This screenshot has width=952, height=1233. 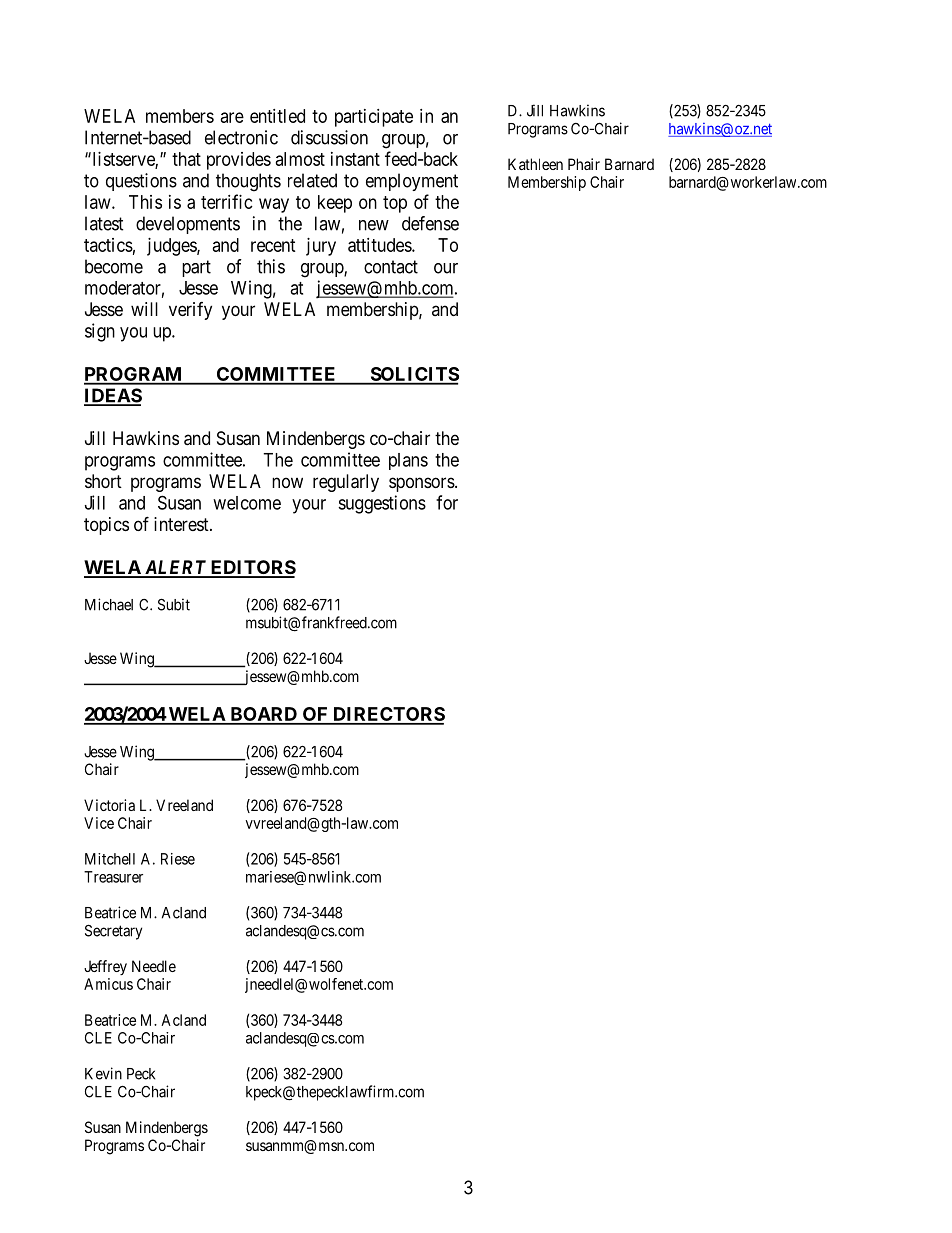 What do you see at coordinates (186, 159) in the screenshot?
I see `that` at bounding box center [186, 159].
